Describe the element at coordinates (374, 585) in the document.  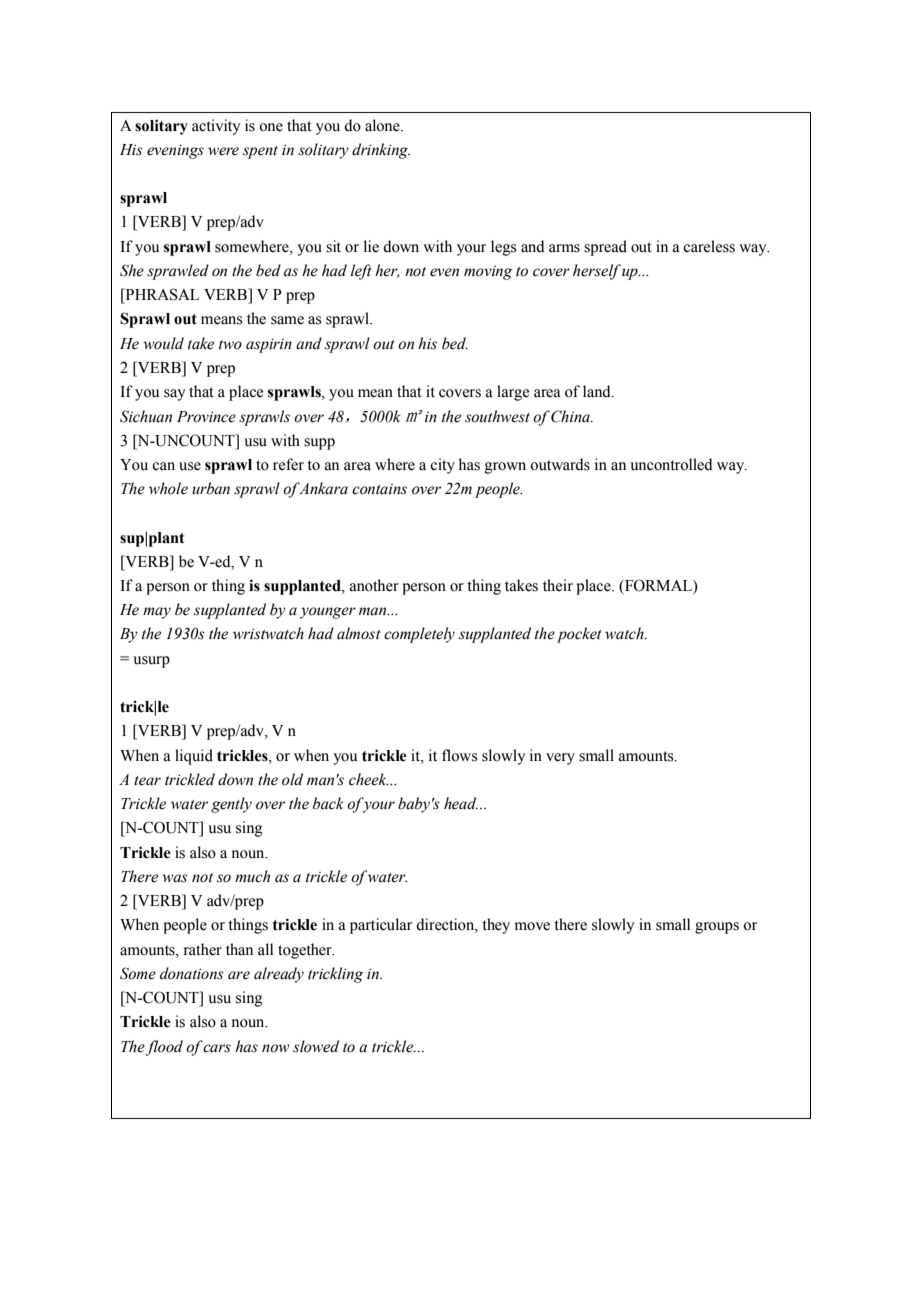
I see `another` at that location.
